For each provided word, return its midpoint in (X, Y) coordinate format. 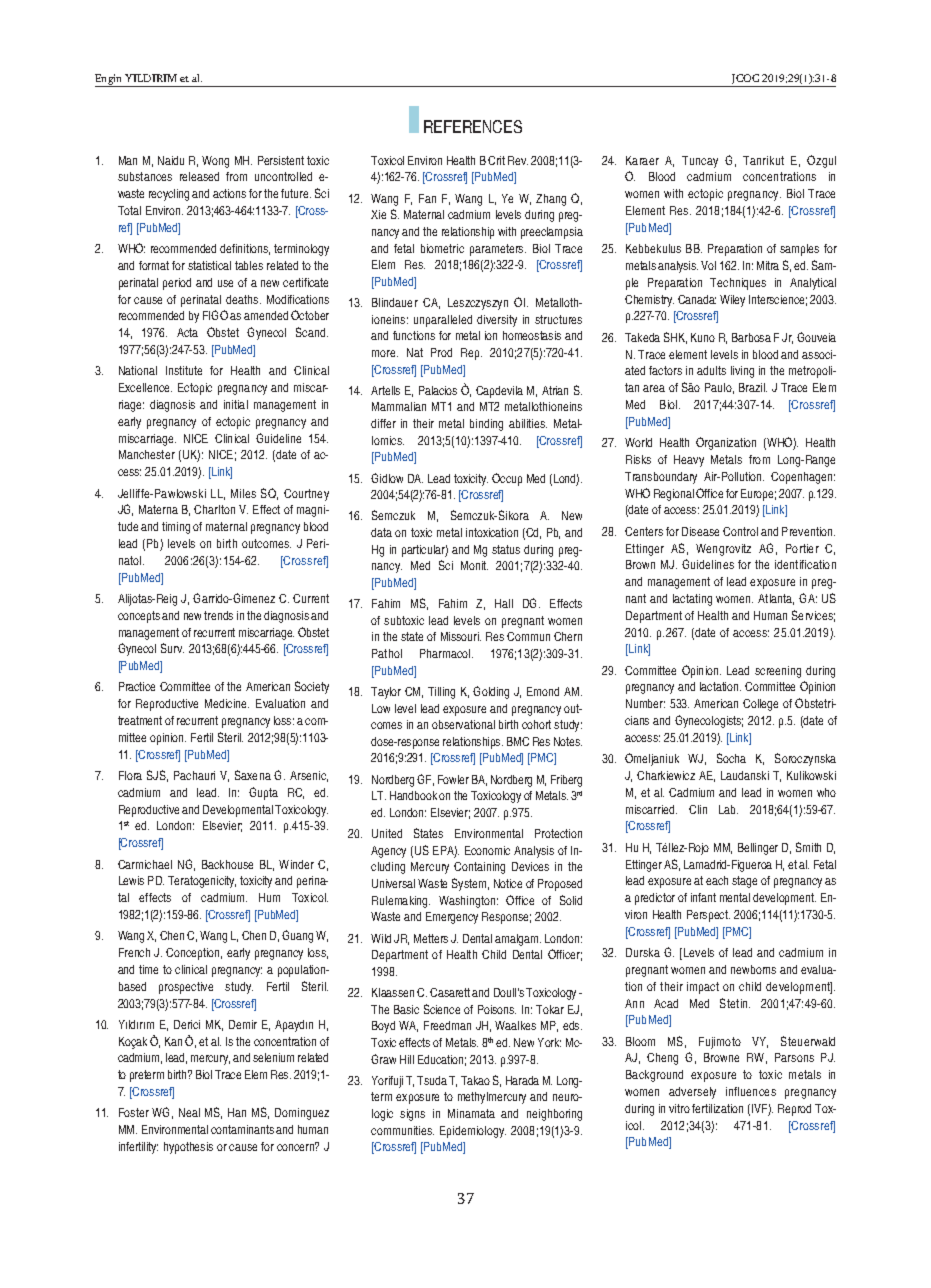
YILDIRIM (151, 78)
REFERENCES (473, 126)
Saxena (253, 775)
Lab (728, 809)
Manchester (147, 454)
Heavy (689, 461)
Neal (189, 1112)
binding (486, 425)
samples (799, 250)
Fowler (453, 779)
